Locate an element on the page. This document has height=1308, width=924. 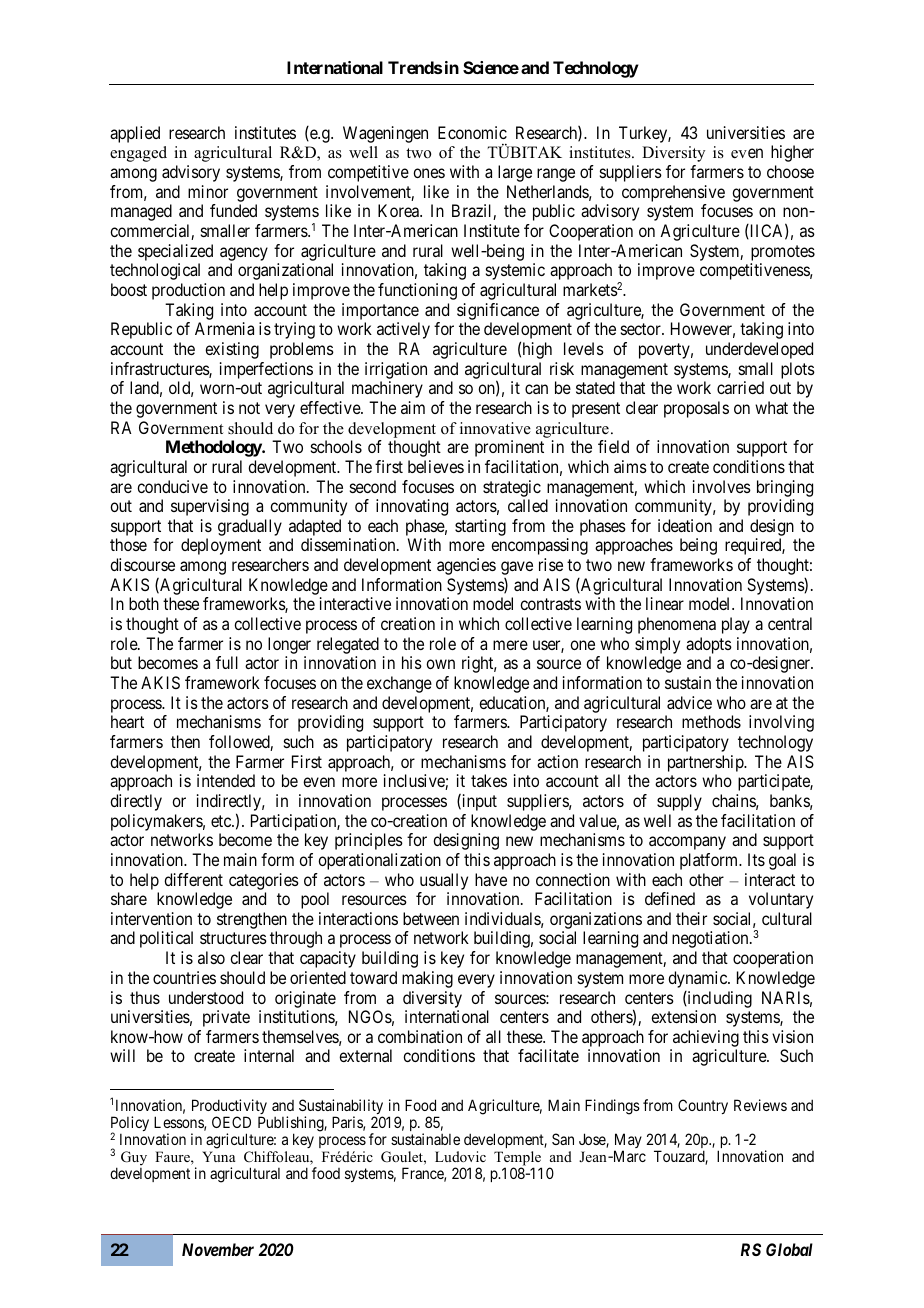
ideation is located at coordinates (685, 525).
